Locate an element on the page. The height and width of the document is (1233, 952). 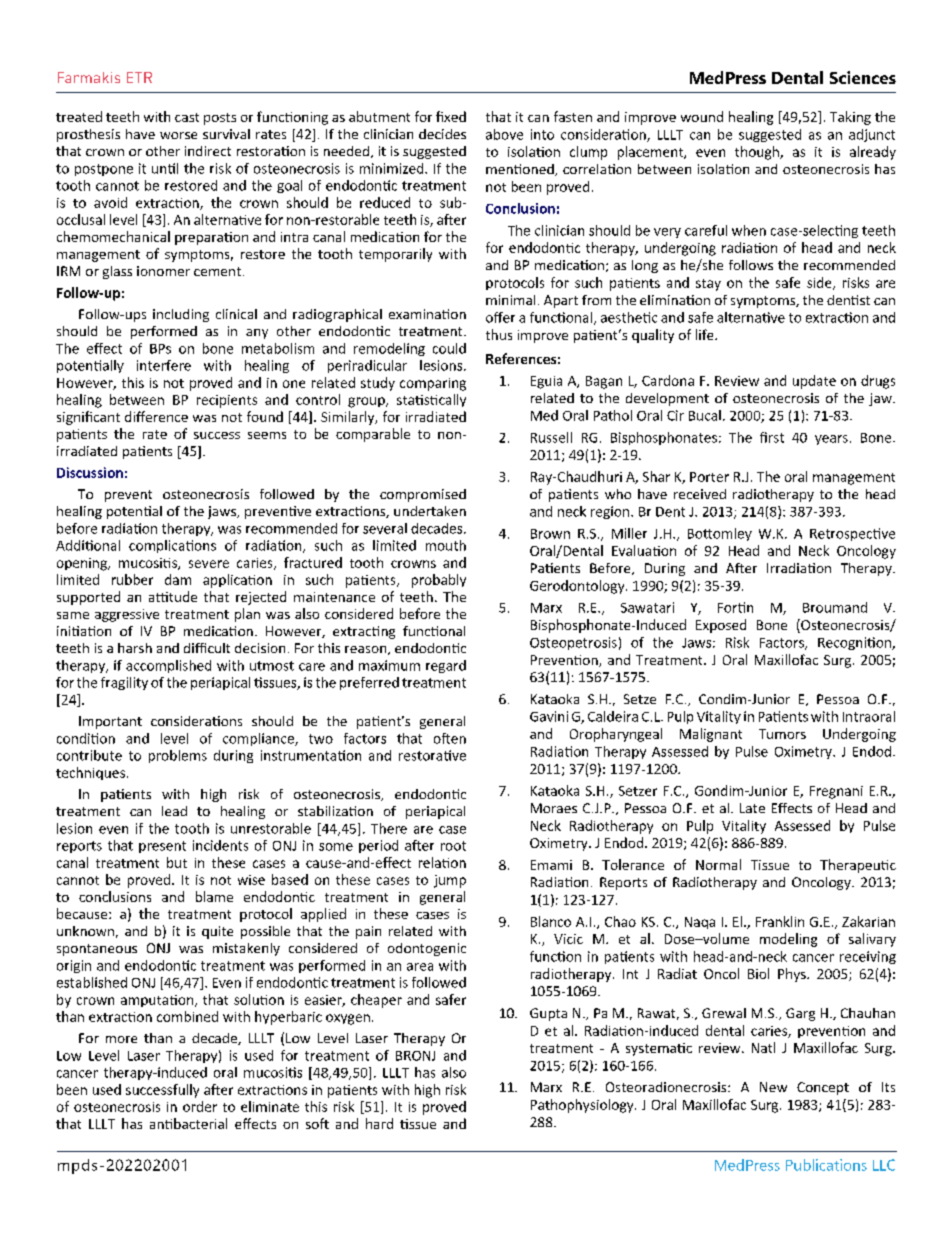
Taking is located at coordinates (850, 118).
